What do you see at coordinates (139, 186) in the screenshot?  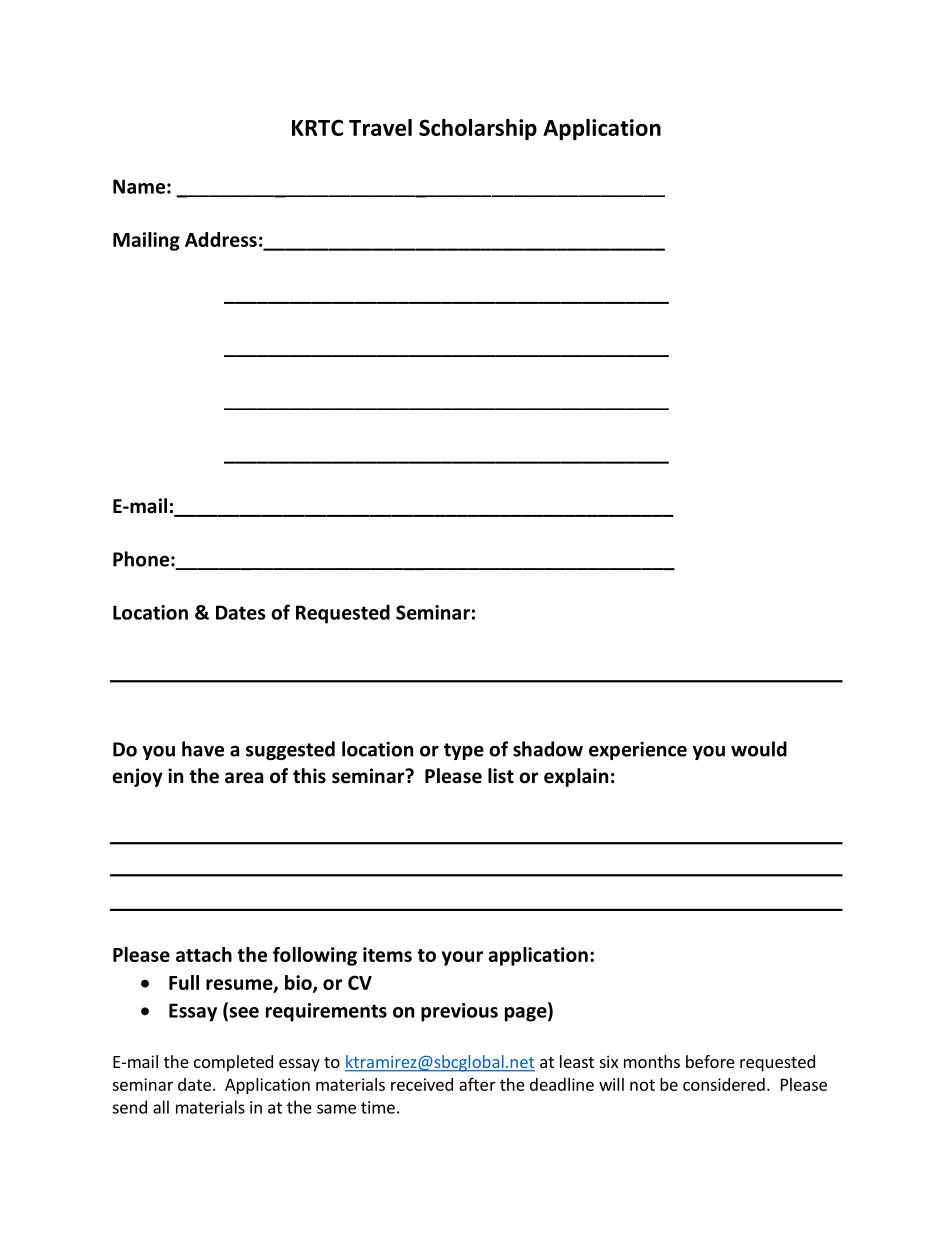 I see `Name` at bounding box center [139, 186].
